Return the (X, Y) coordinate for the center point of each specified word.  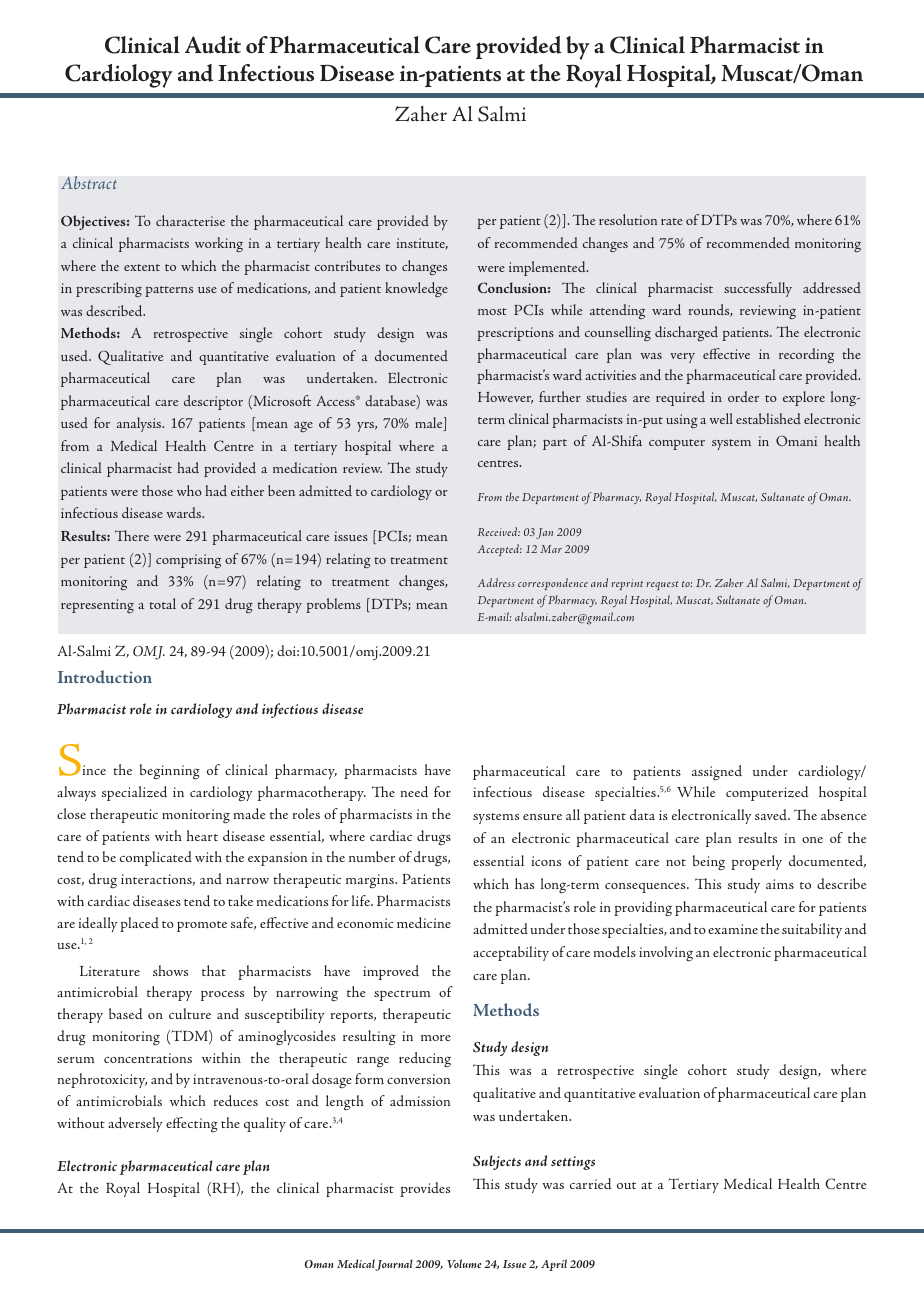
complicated (156, 858)
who (189, 490)
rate (672, 221)
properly (756, 862)
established (768, 418)
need (414, 792)
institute (422, 244)
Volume (464, 1263)
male (430, 424)
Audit (213, 45)
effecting (192, 1125)
